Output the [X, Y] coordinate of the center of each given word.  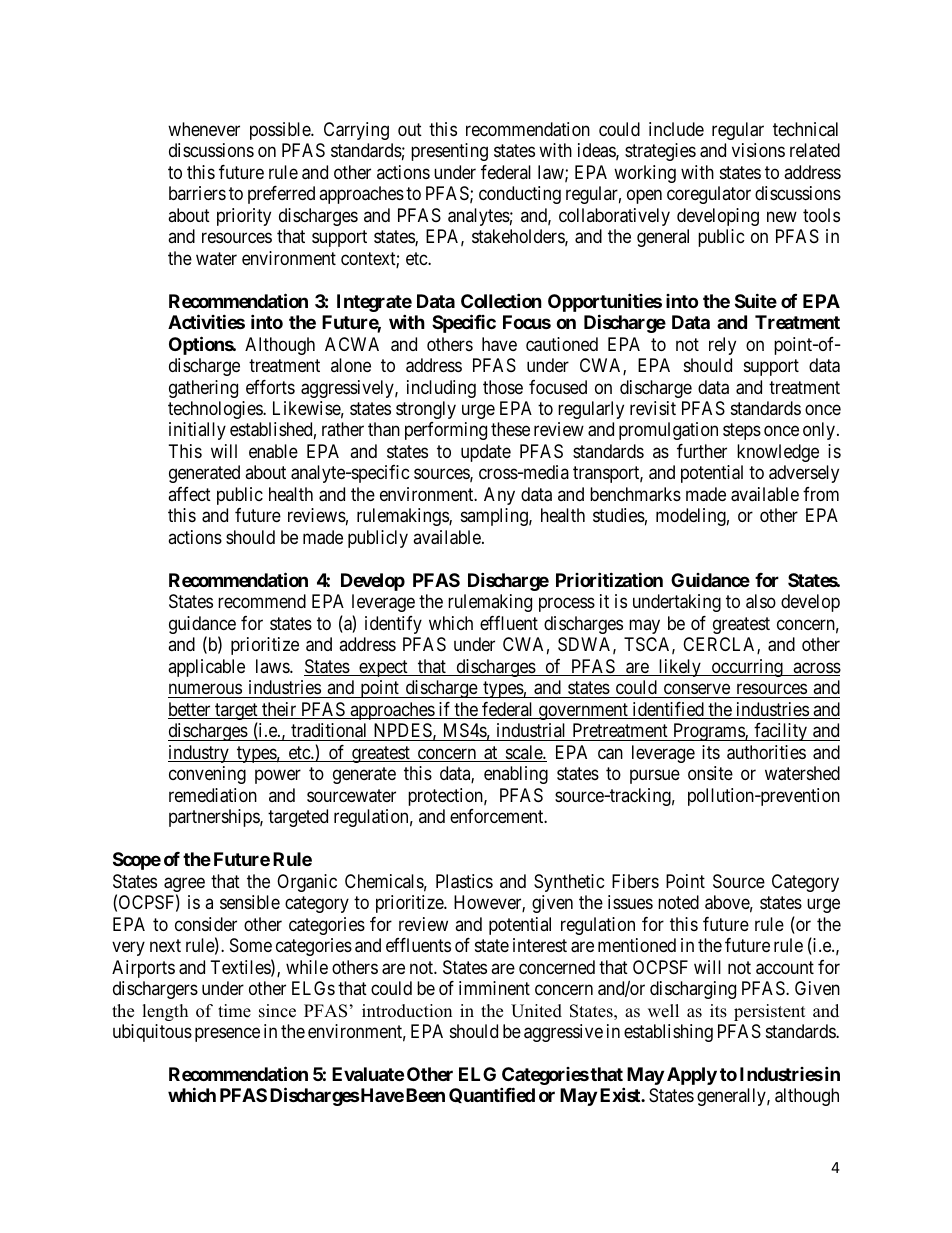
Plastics [464, 881]
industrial [531, 730]
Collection [501, 300]
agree [184, 886]
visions [758, 150]
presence [227, 1035]
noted [678, 902]
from [821, 494]
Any [499, 496]
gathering [203, 389]
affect [189, 494]
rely [722, 346]
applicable [206, 668]
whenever [204, 129]
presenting [449, 152]
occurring [747, 668]
